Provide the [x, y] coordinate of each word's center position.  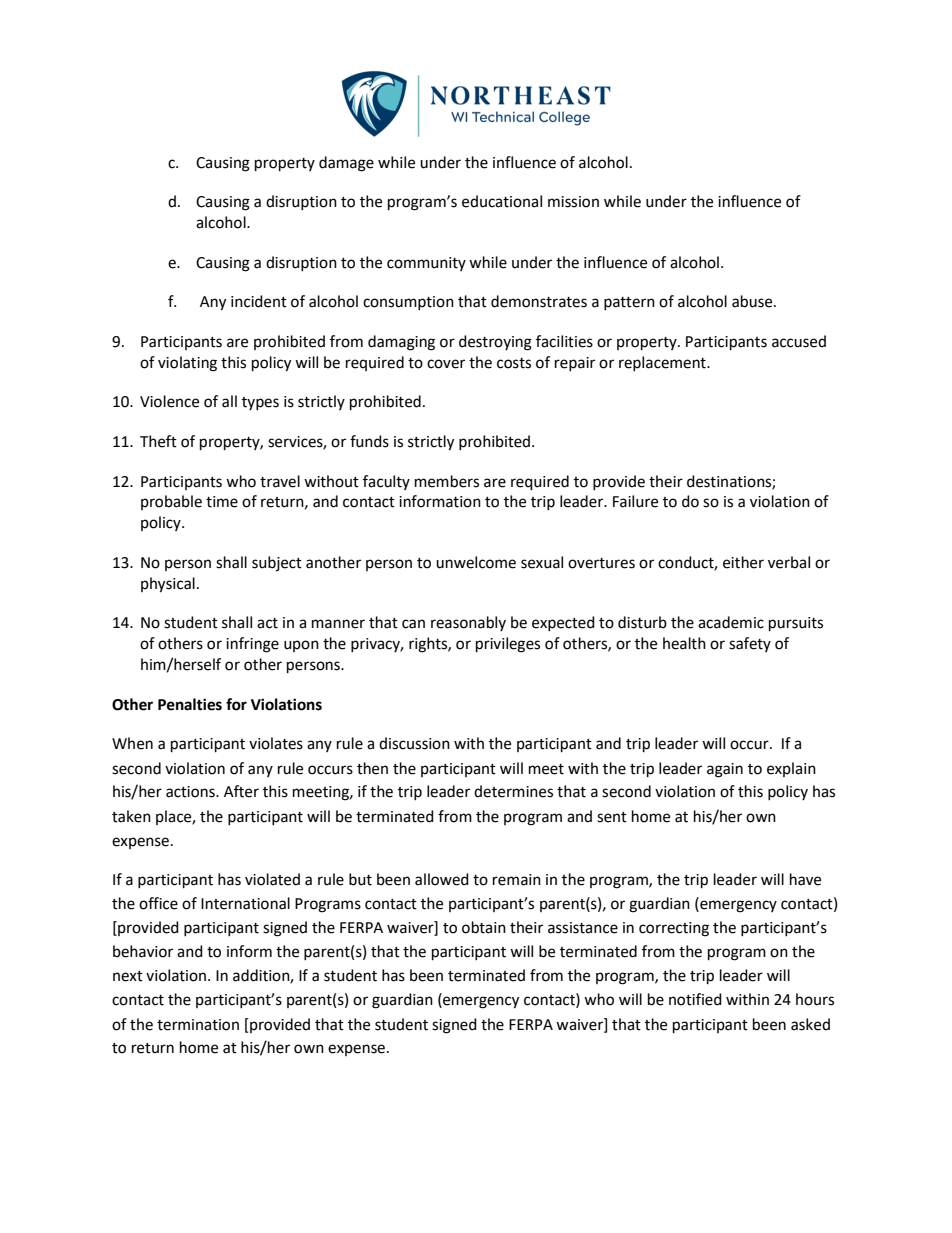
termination [198, 1025]
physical [168, 585]
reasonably [468, 623]
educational [502, 201]
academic [731, 622]
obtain [484, 927]
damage [346, 164]
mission [573, 202]
